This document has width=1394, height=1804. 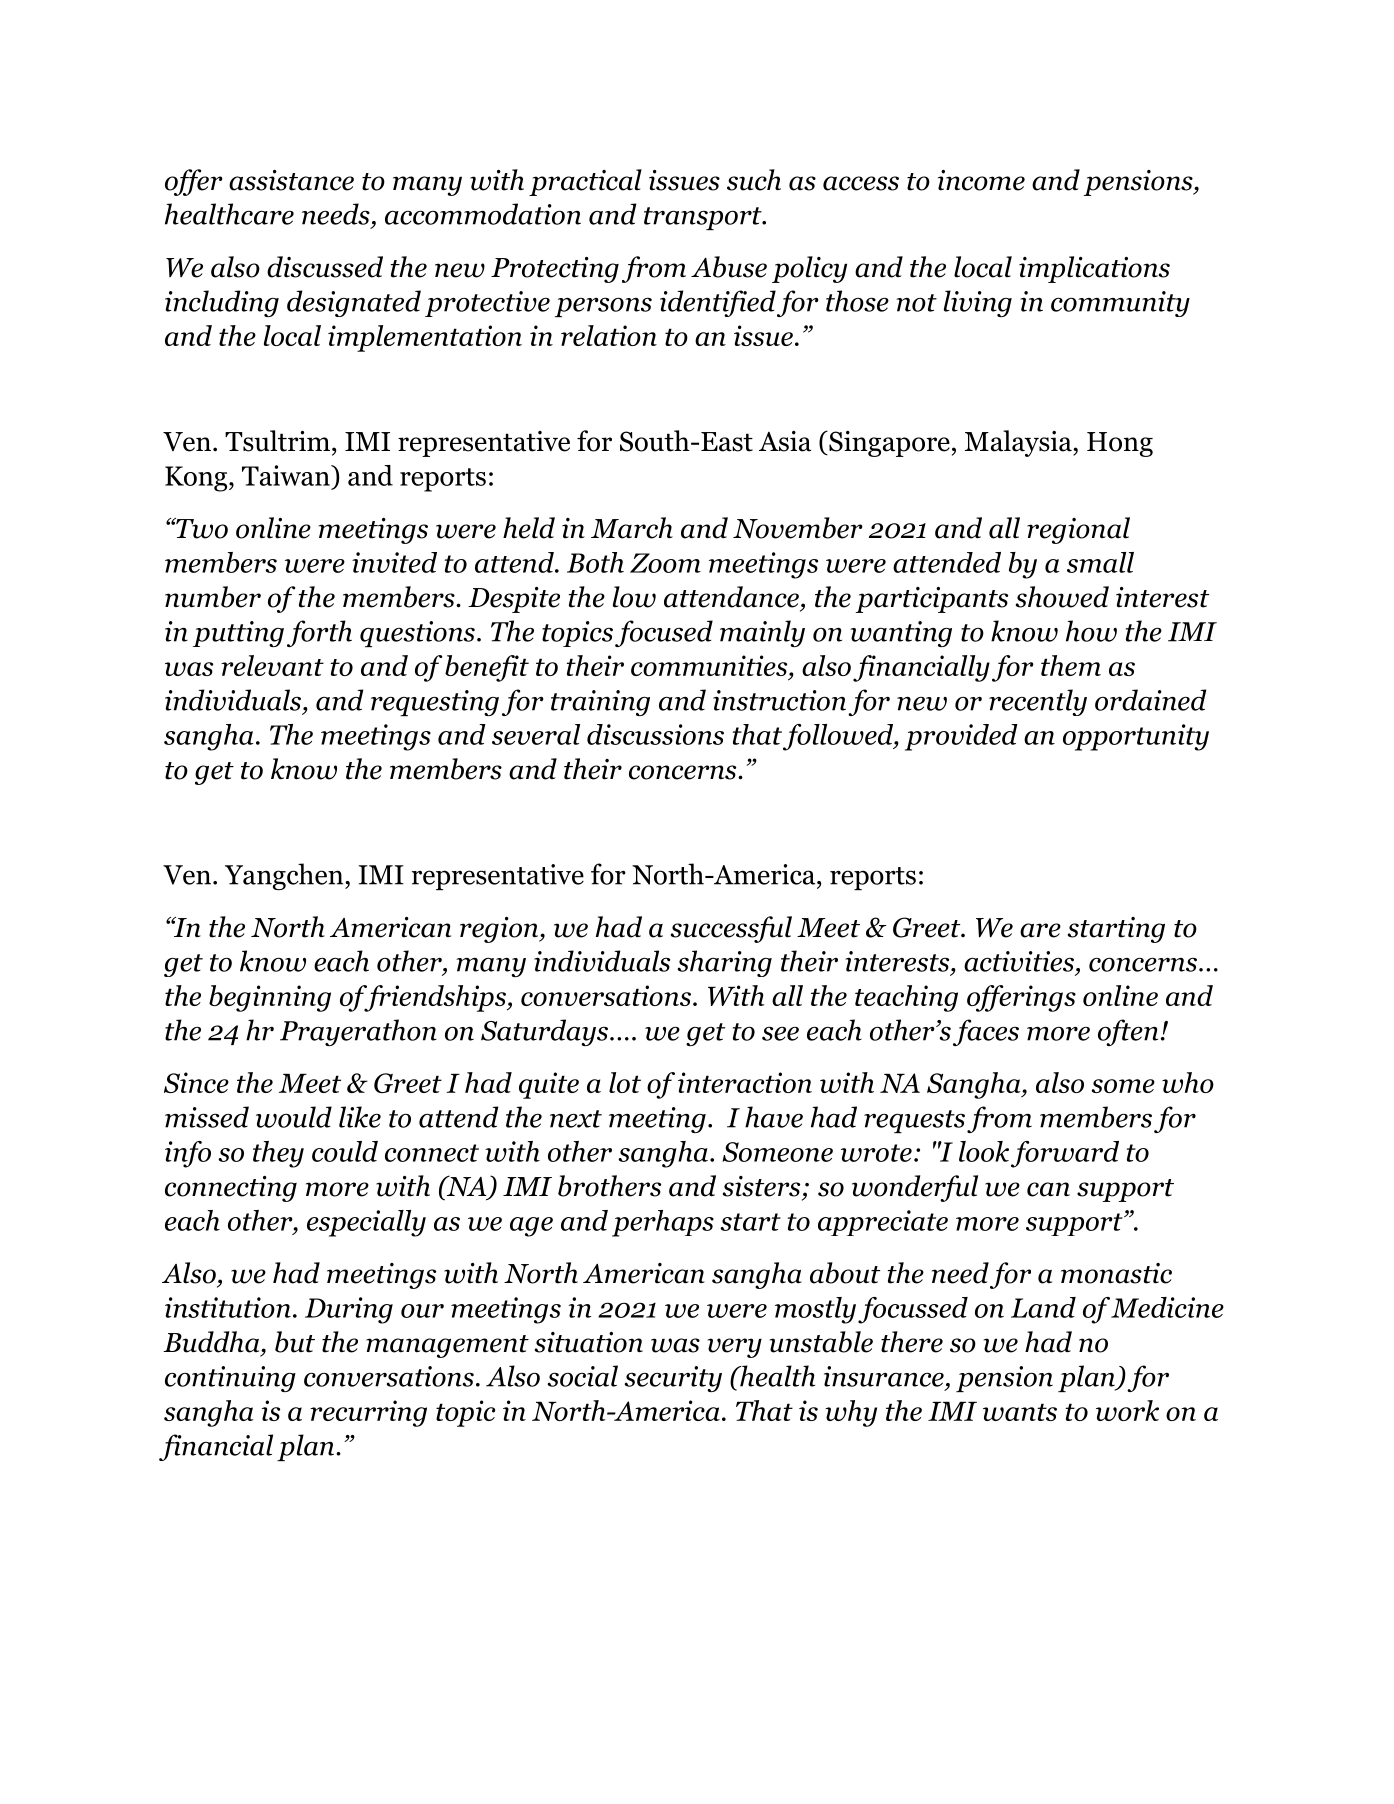 What do you see at coordinates (704, 218) in the document?
I see `transport` at bounding box center [704, 218].
